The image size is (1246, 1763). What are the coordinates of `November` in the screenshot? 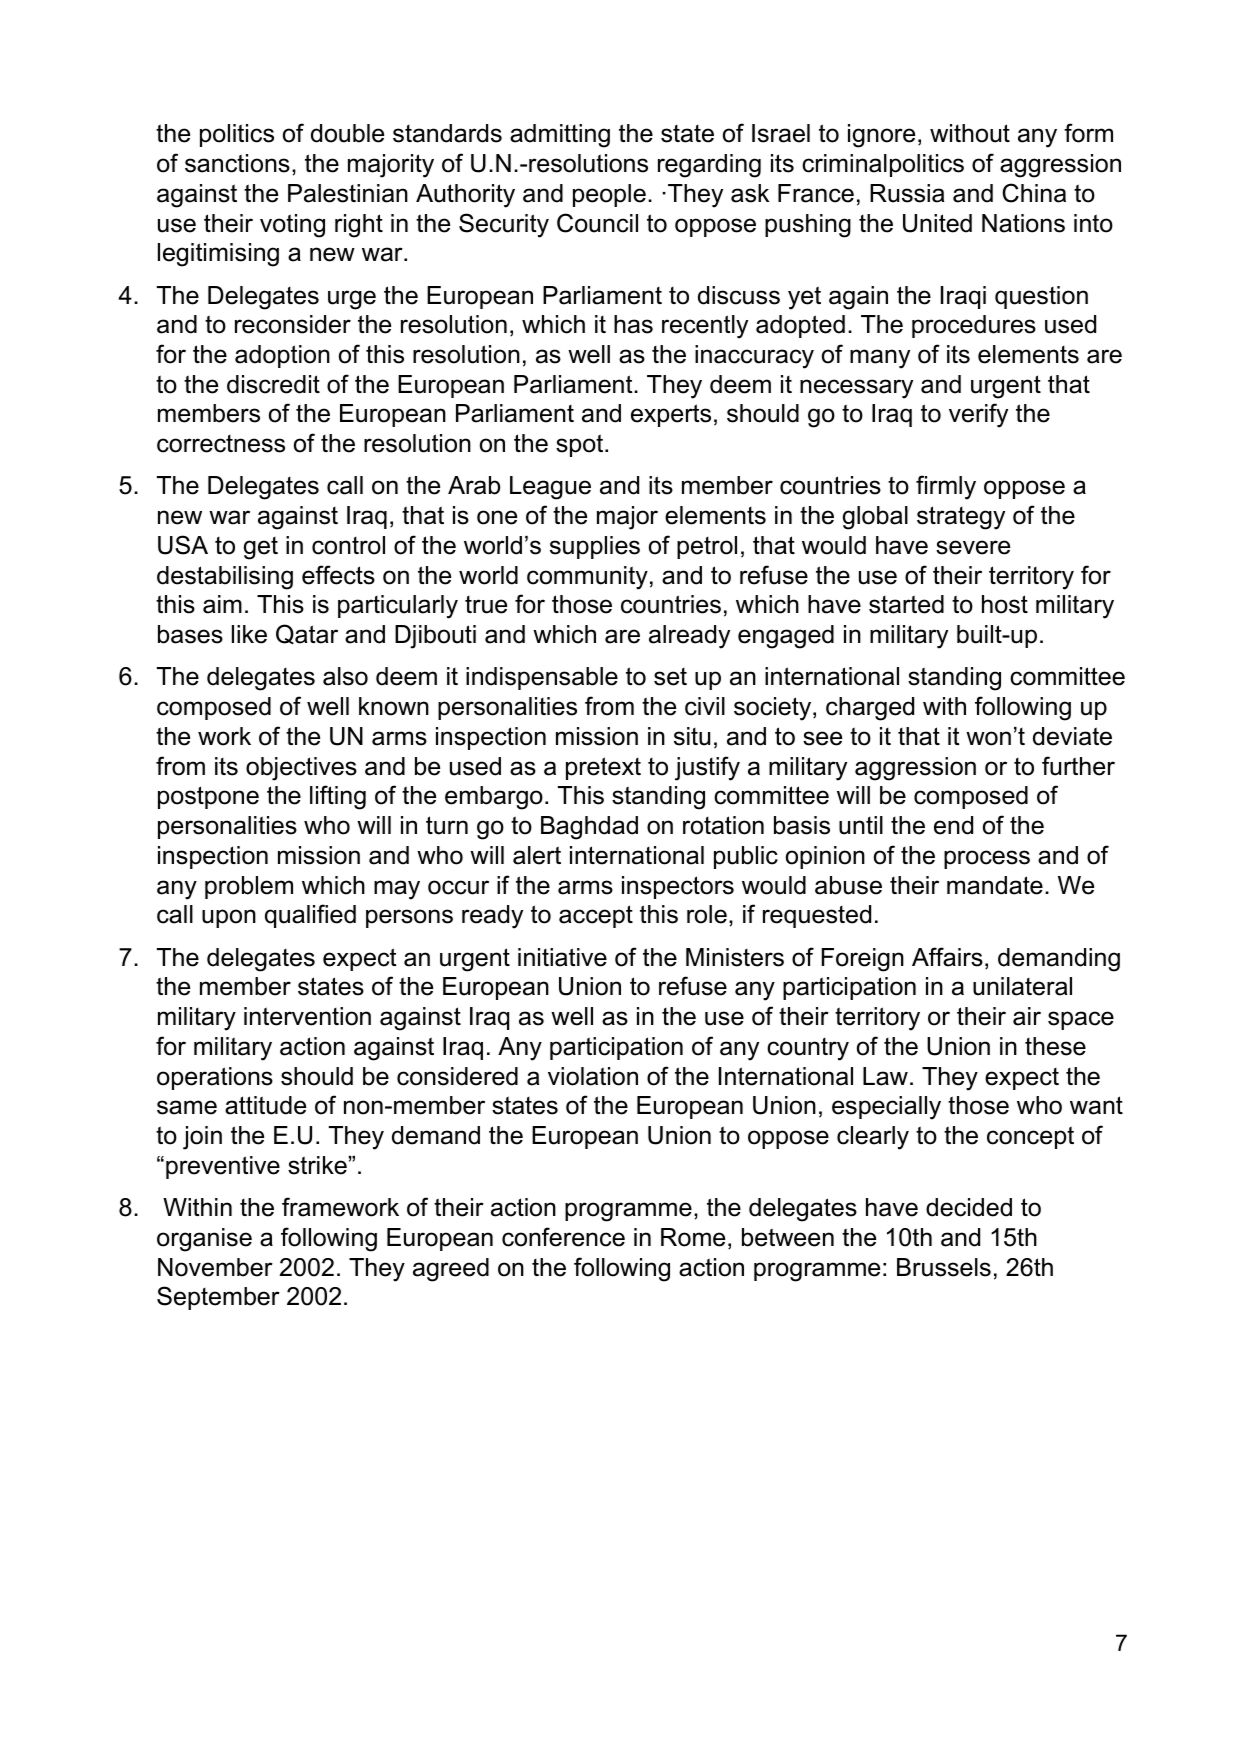 It's located at (215, 1267).
